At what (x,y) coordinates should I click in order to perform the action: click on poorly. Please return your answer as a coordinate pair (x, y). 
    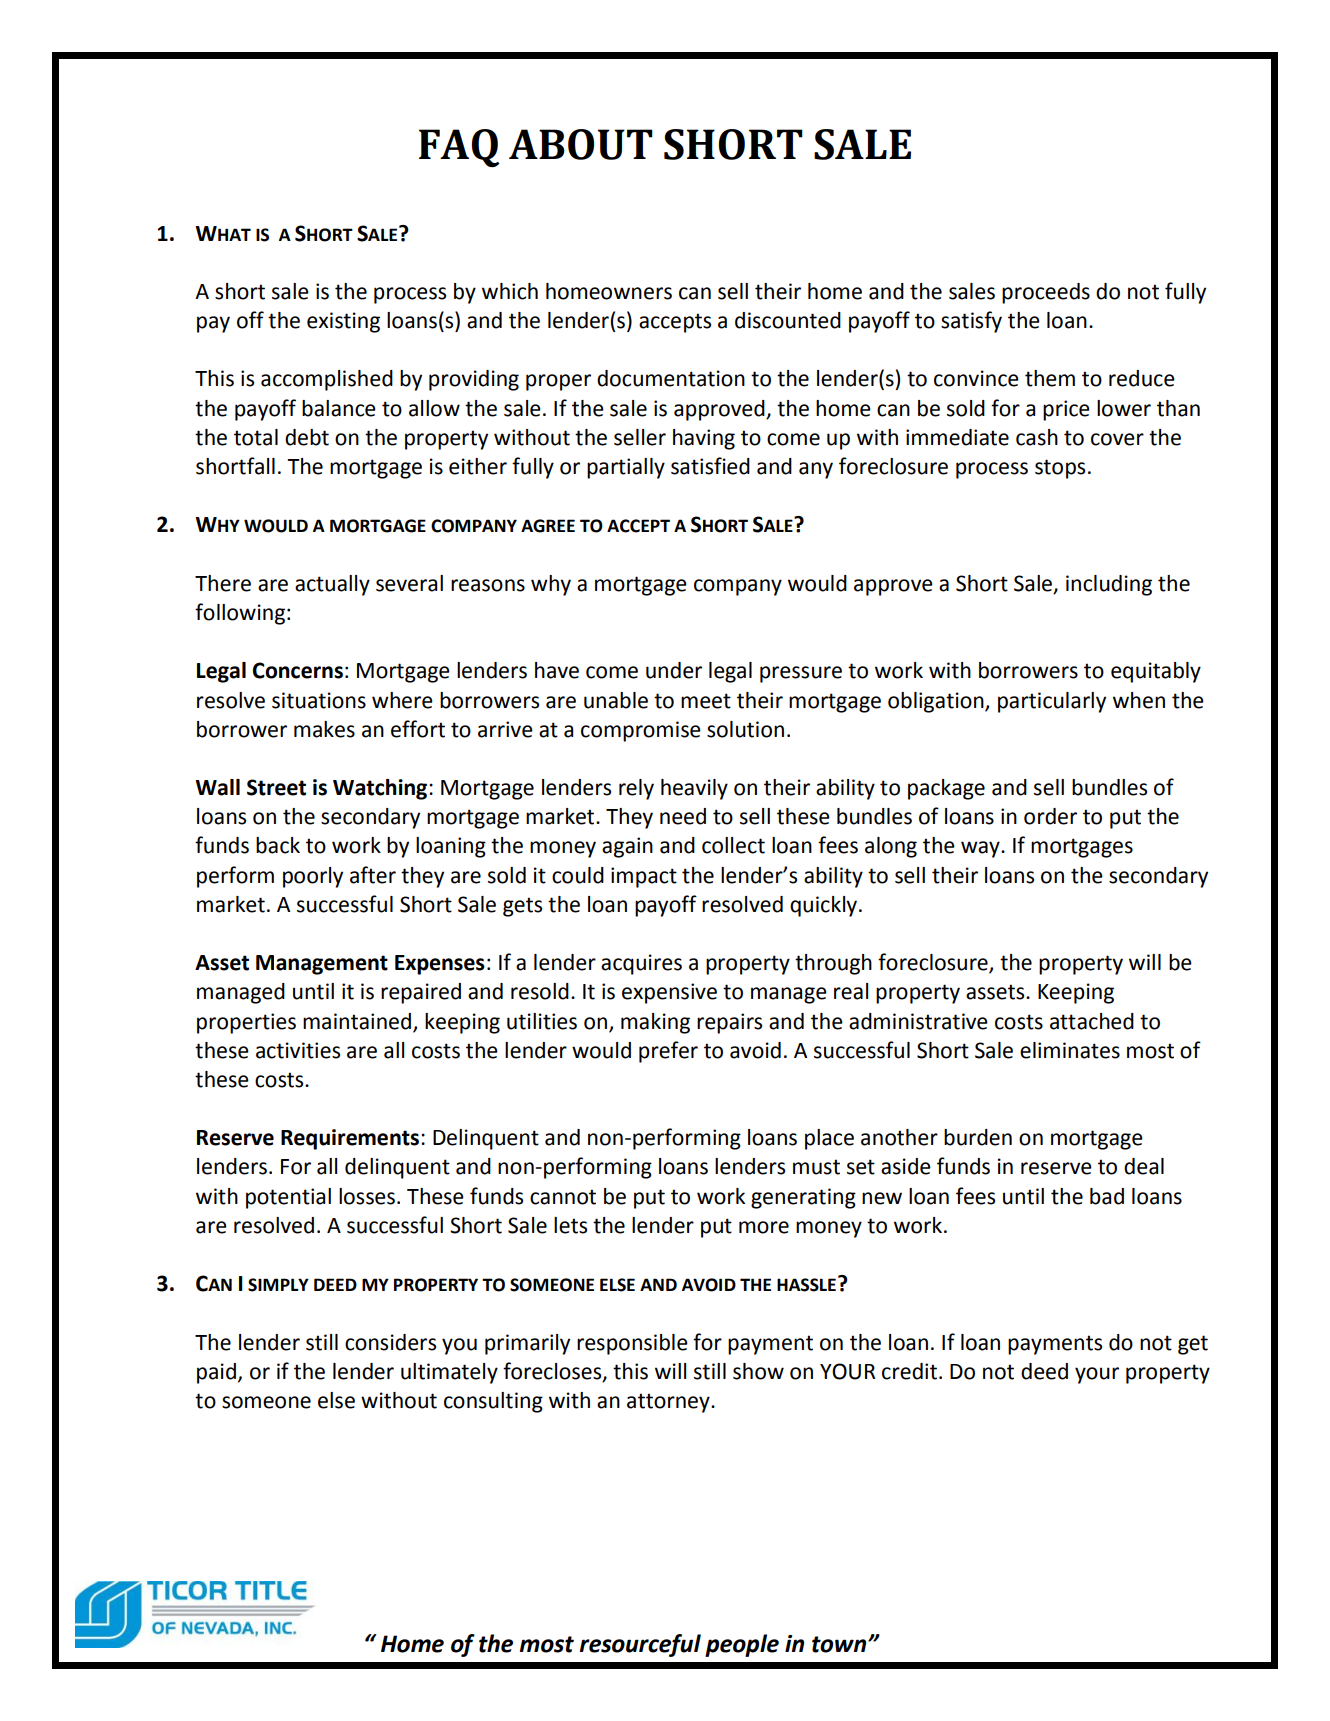
    Looking at the image, I should click on (313, 877).
